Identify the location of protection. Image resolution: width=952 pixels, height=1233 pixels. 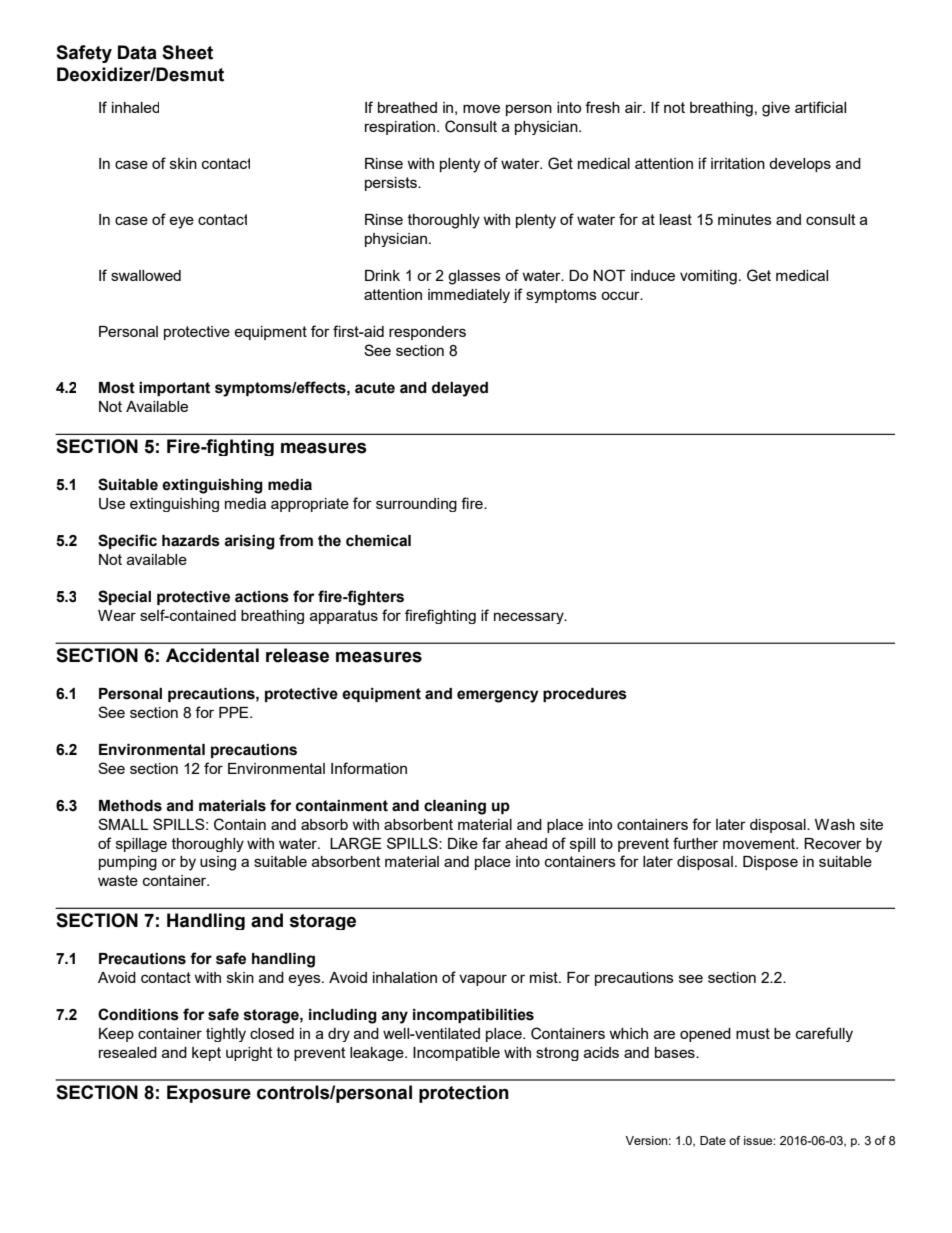
(464, 1094).
